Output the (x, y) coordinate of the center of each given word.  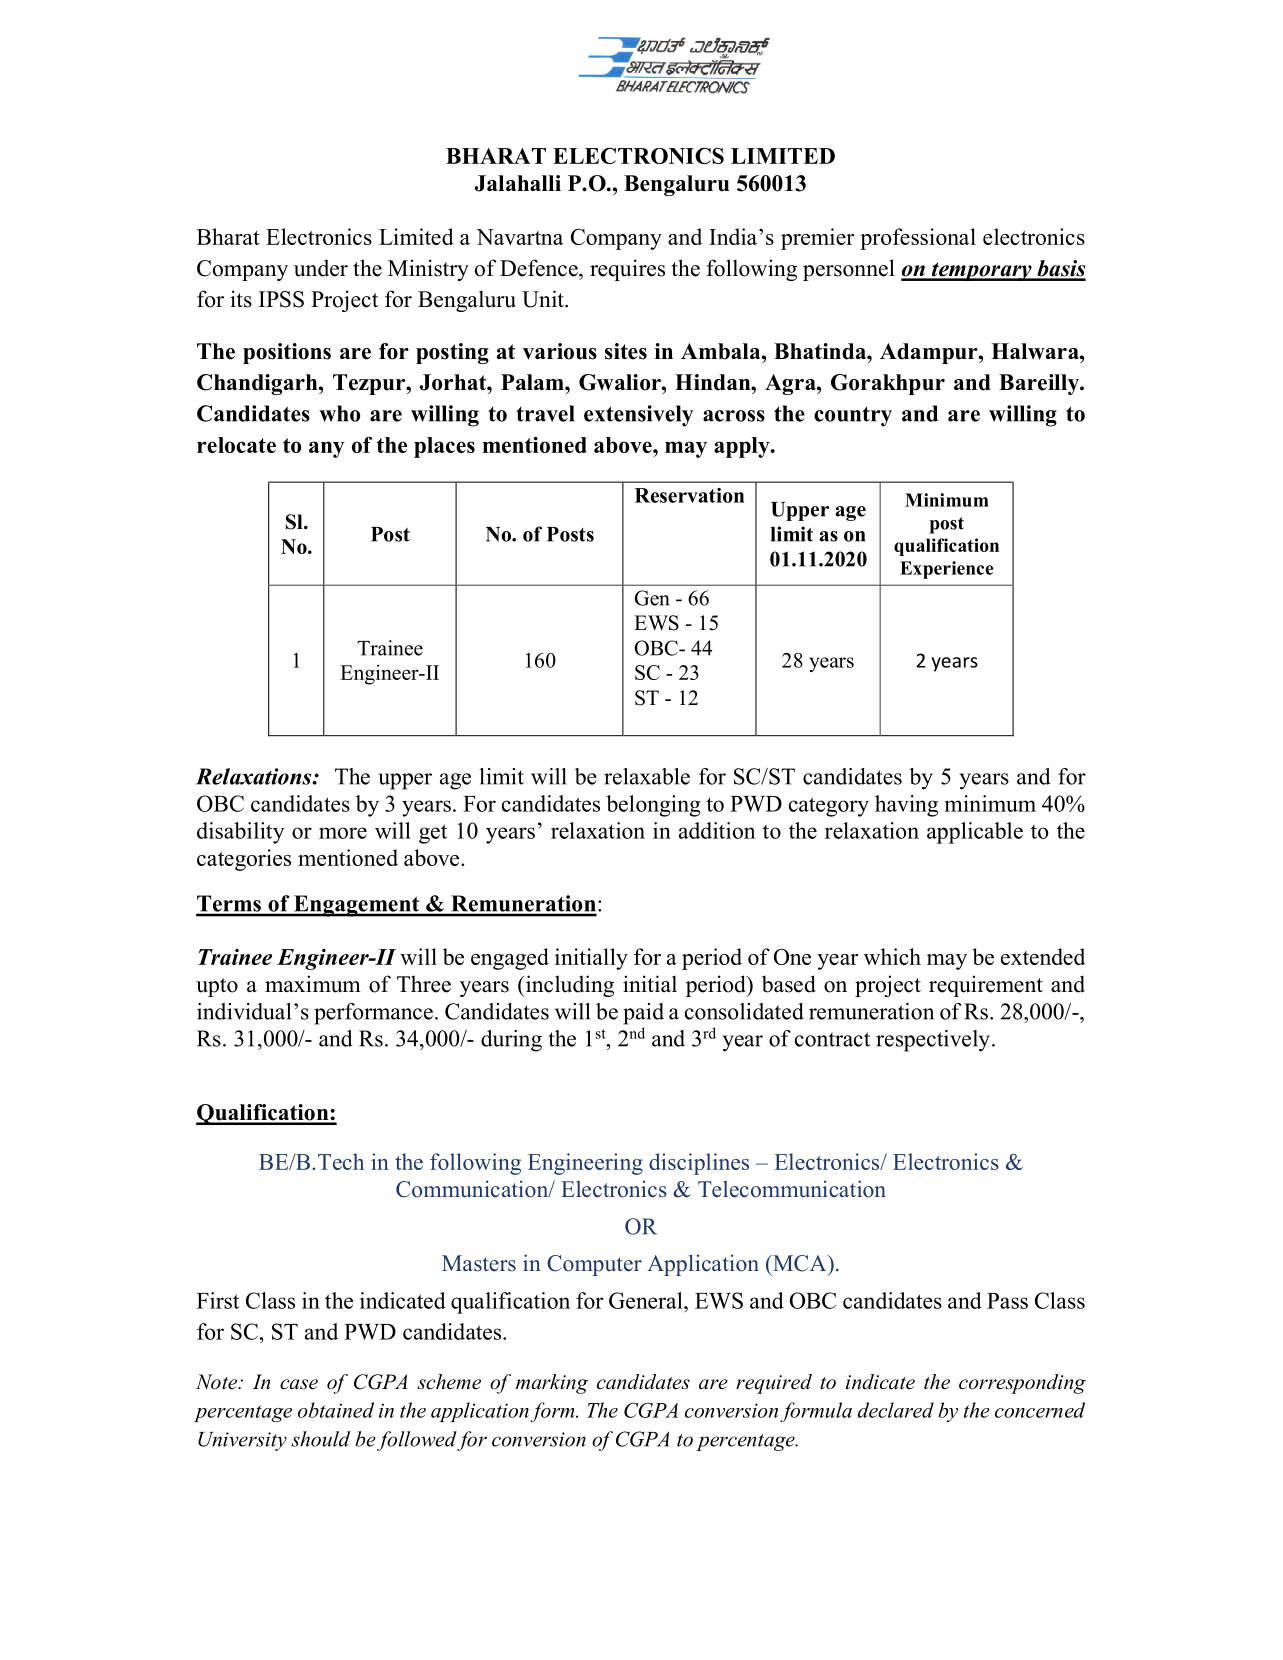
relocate (236, 445)
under (321, 268)
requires (627, 270)
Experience (946, 570)
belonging (653, 806)
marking (552, 1384)
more (343, 833)
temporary (982, 271)
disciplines (699, 1164)
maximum (313, 984)
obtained (336, 1410)
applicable (975, 833)
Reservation (689, 495)
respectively (933, 1041)
